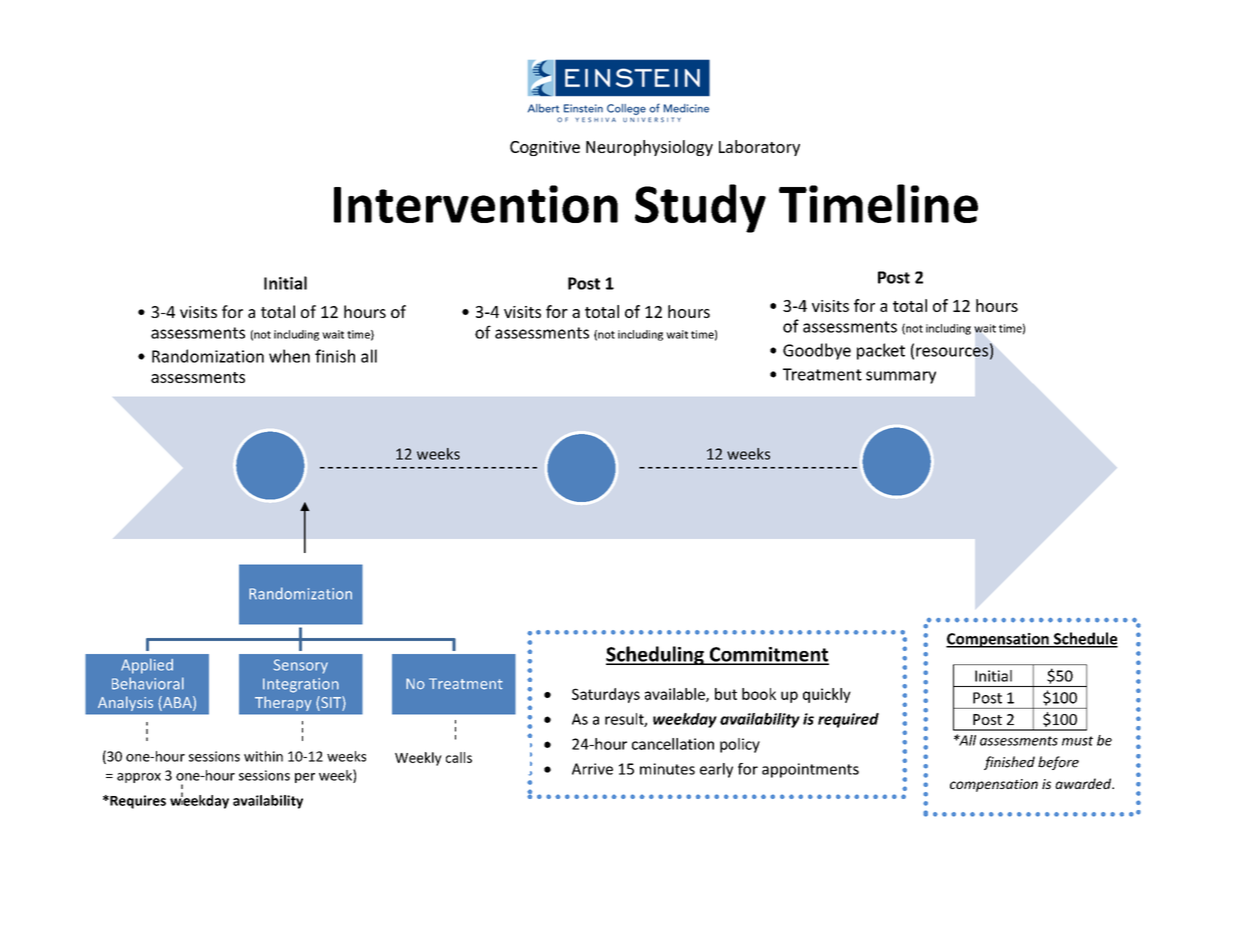 This image has height=952, width=1233. Describe the element at coordinates (759, 148) in the image. I see `Laboratory` at that location.
